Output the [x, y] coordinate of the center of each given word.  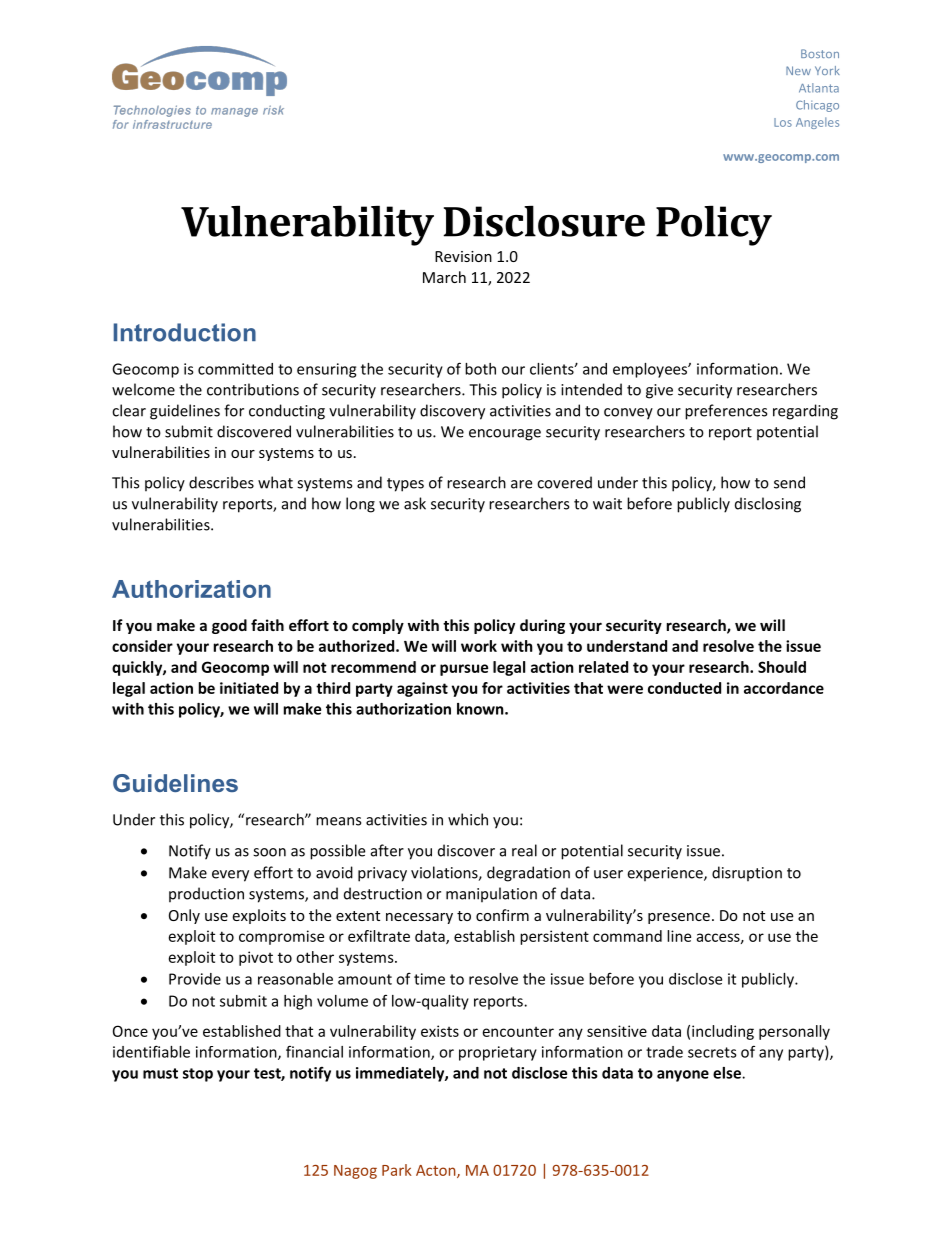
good [229, 626]
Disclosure [544, 221]
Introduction [185, 332]
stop [198, 1075]
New [798, 70]
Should [782, 667]
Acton [437, 1171]
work [479, 646]
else [728, 1073]
